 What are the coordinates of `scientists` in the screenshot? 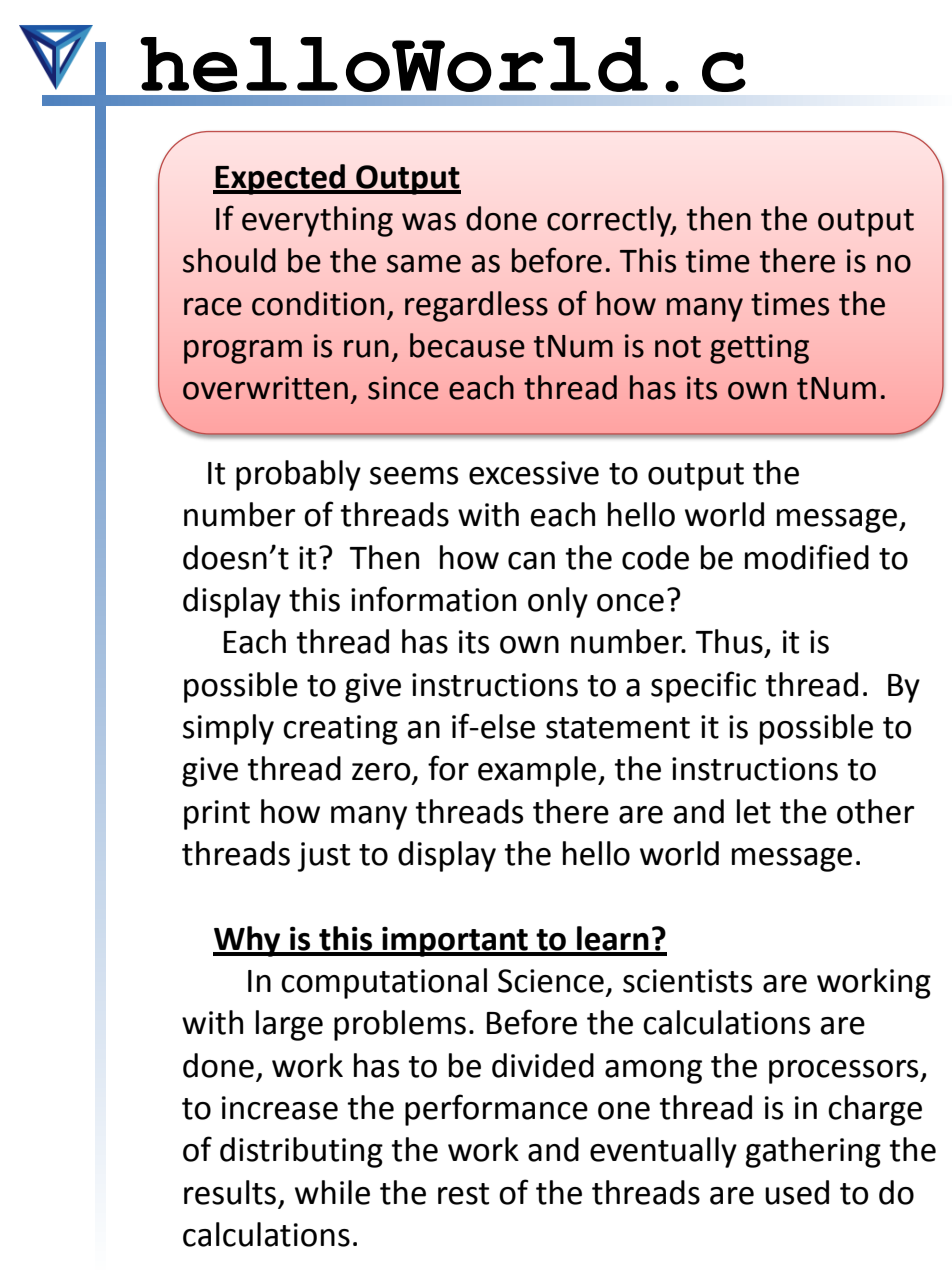 It's located at (687, 981).
